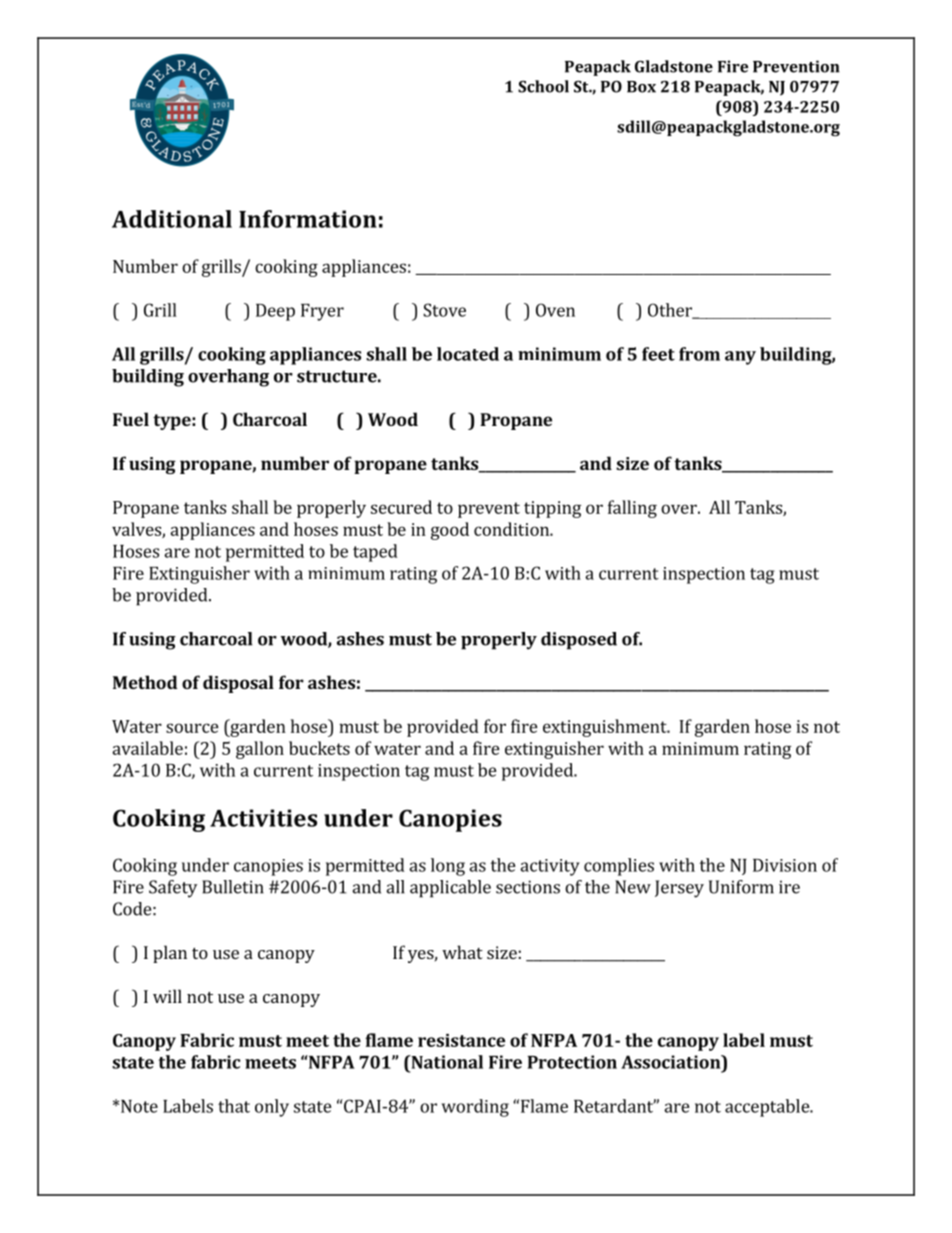  I want to click on good, so click(450, 531).
